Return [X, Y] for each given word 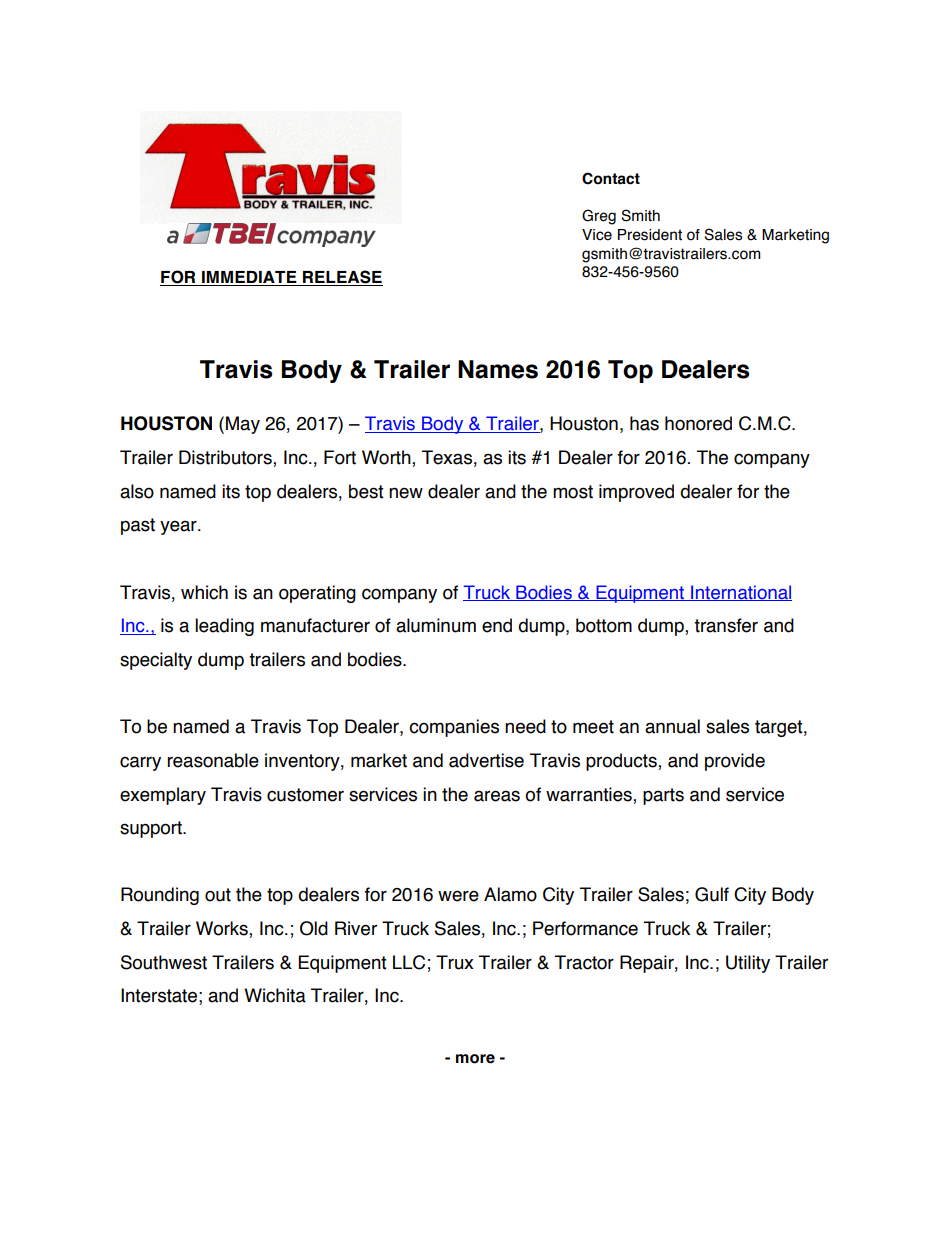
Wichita [275, 995]
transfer [726, 625]
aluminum [436, 625]
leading [224, 627]
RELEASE [342, 278]
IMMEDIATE [249, 278]
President [650, 235]
